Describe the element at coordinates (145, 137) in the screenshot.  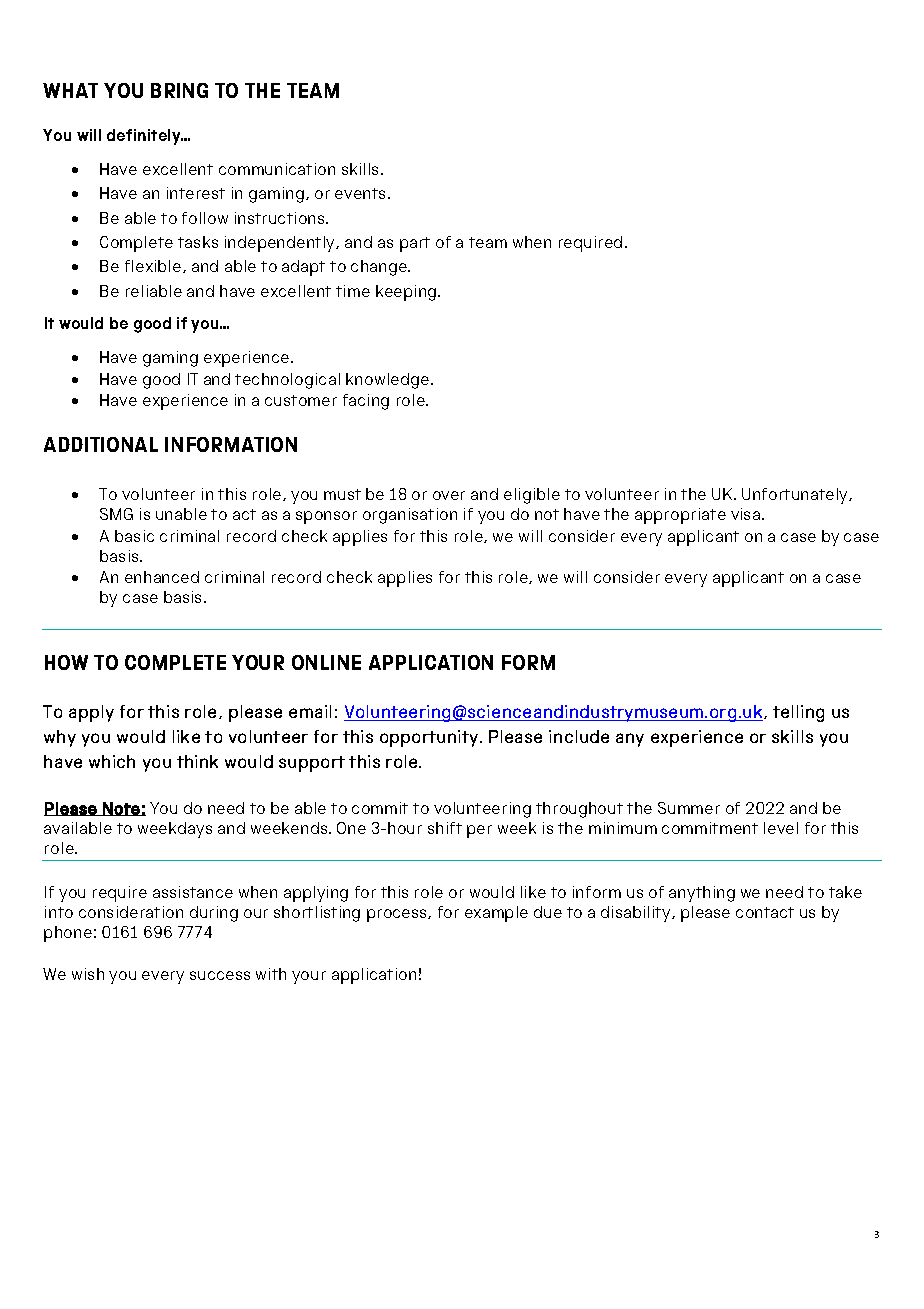
I see `definitely` at that location.
